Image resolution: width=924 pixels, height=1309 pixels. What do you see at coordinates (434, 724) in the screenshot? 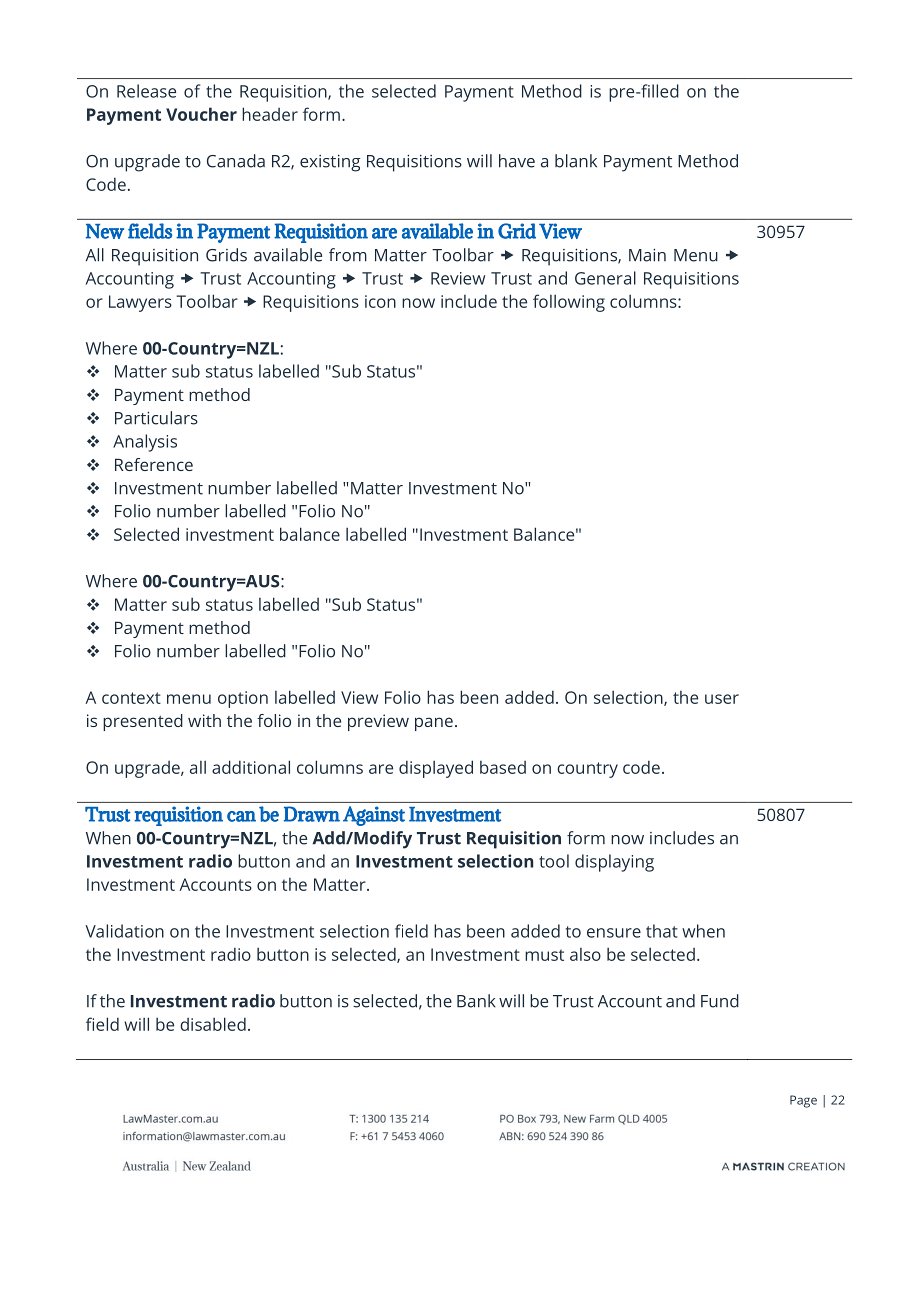
I see `pane` at bounding box center [434, 724].
